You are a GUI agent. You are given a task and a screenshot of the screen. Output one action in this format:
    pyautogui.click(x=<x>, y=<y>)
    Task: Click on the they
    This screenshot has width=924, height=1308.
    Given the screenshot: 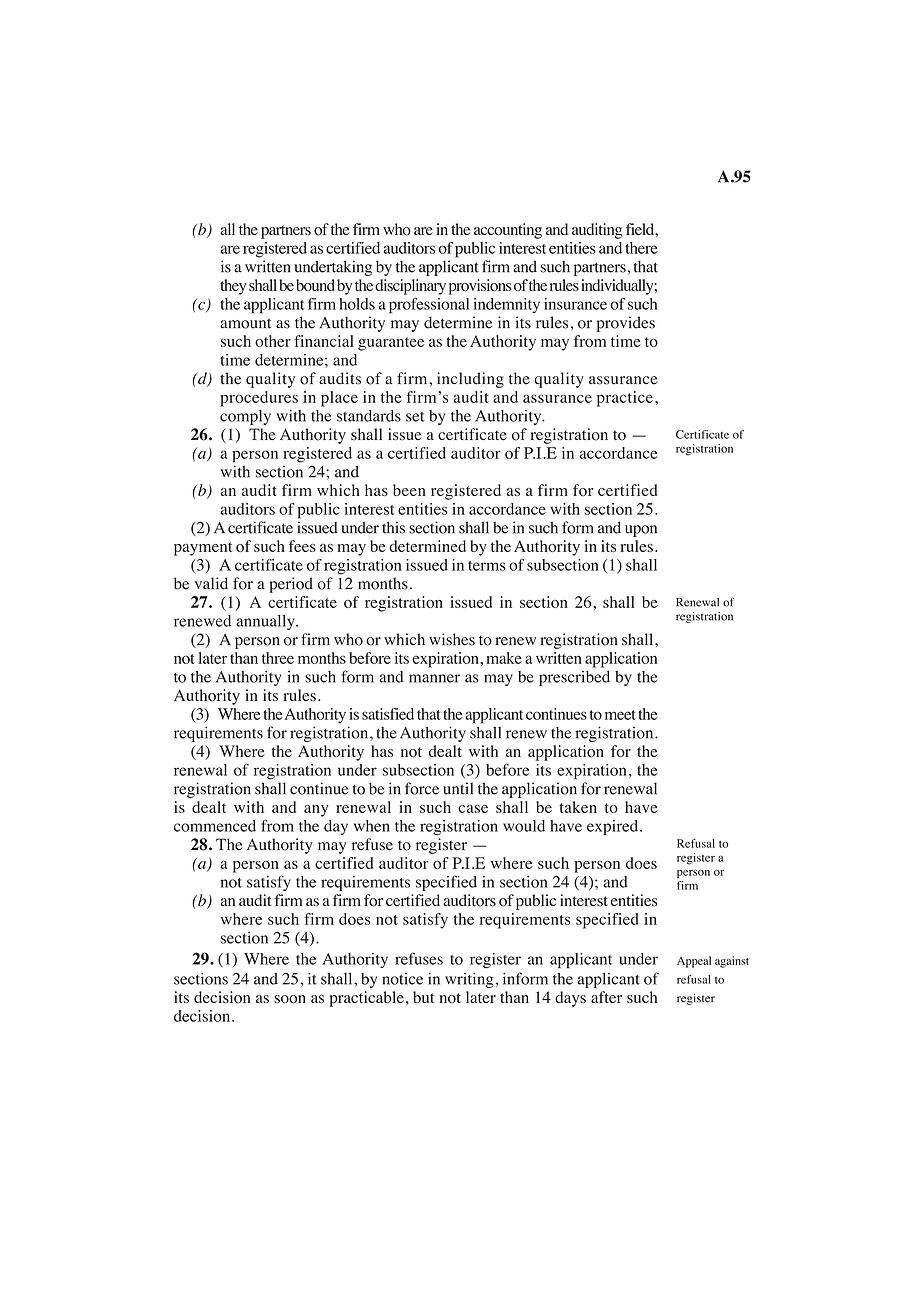 What is the action you would take?
    pyautogui.click(x=233, y=287)
